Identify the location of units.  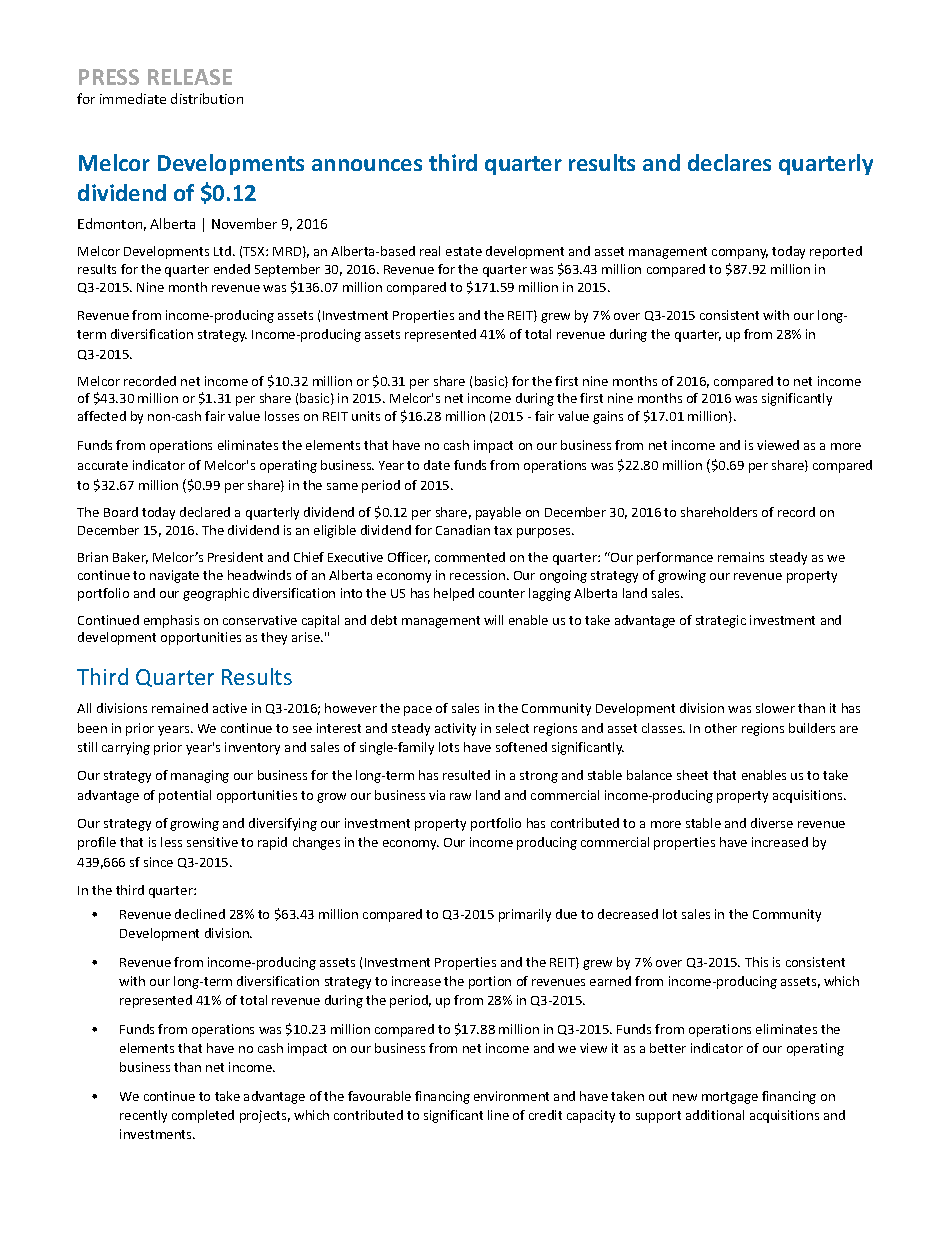
(366, 416).
